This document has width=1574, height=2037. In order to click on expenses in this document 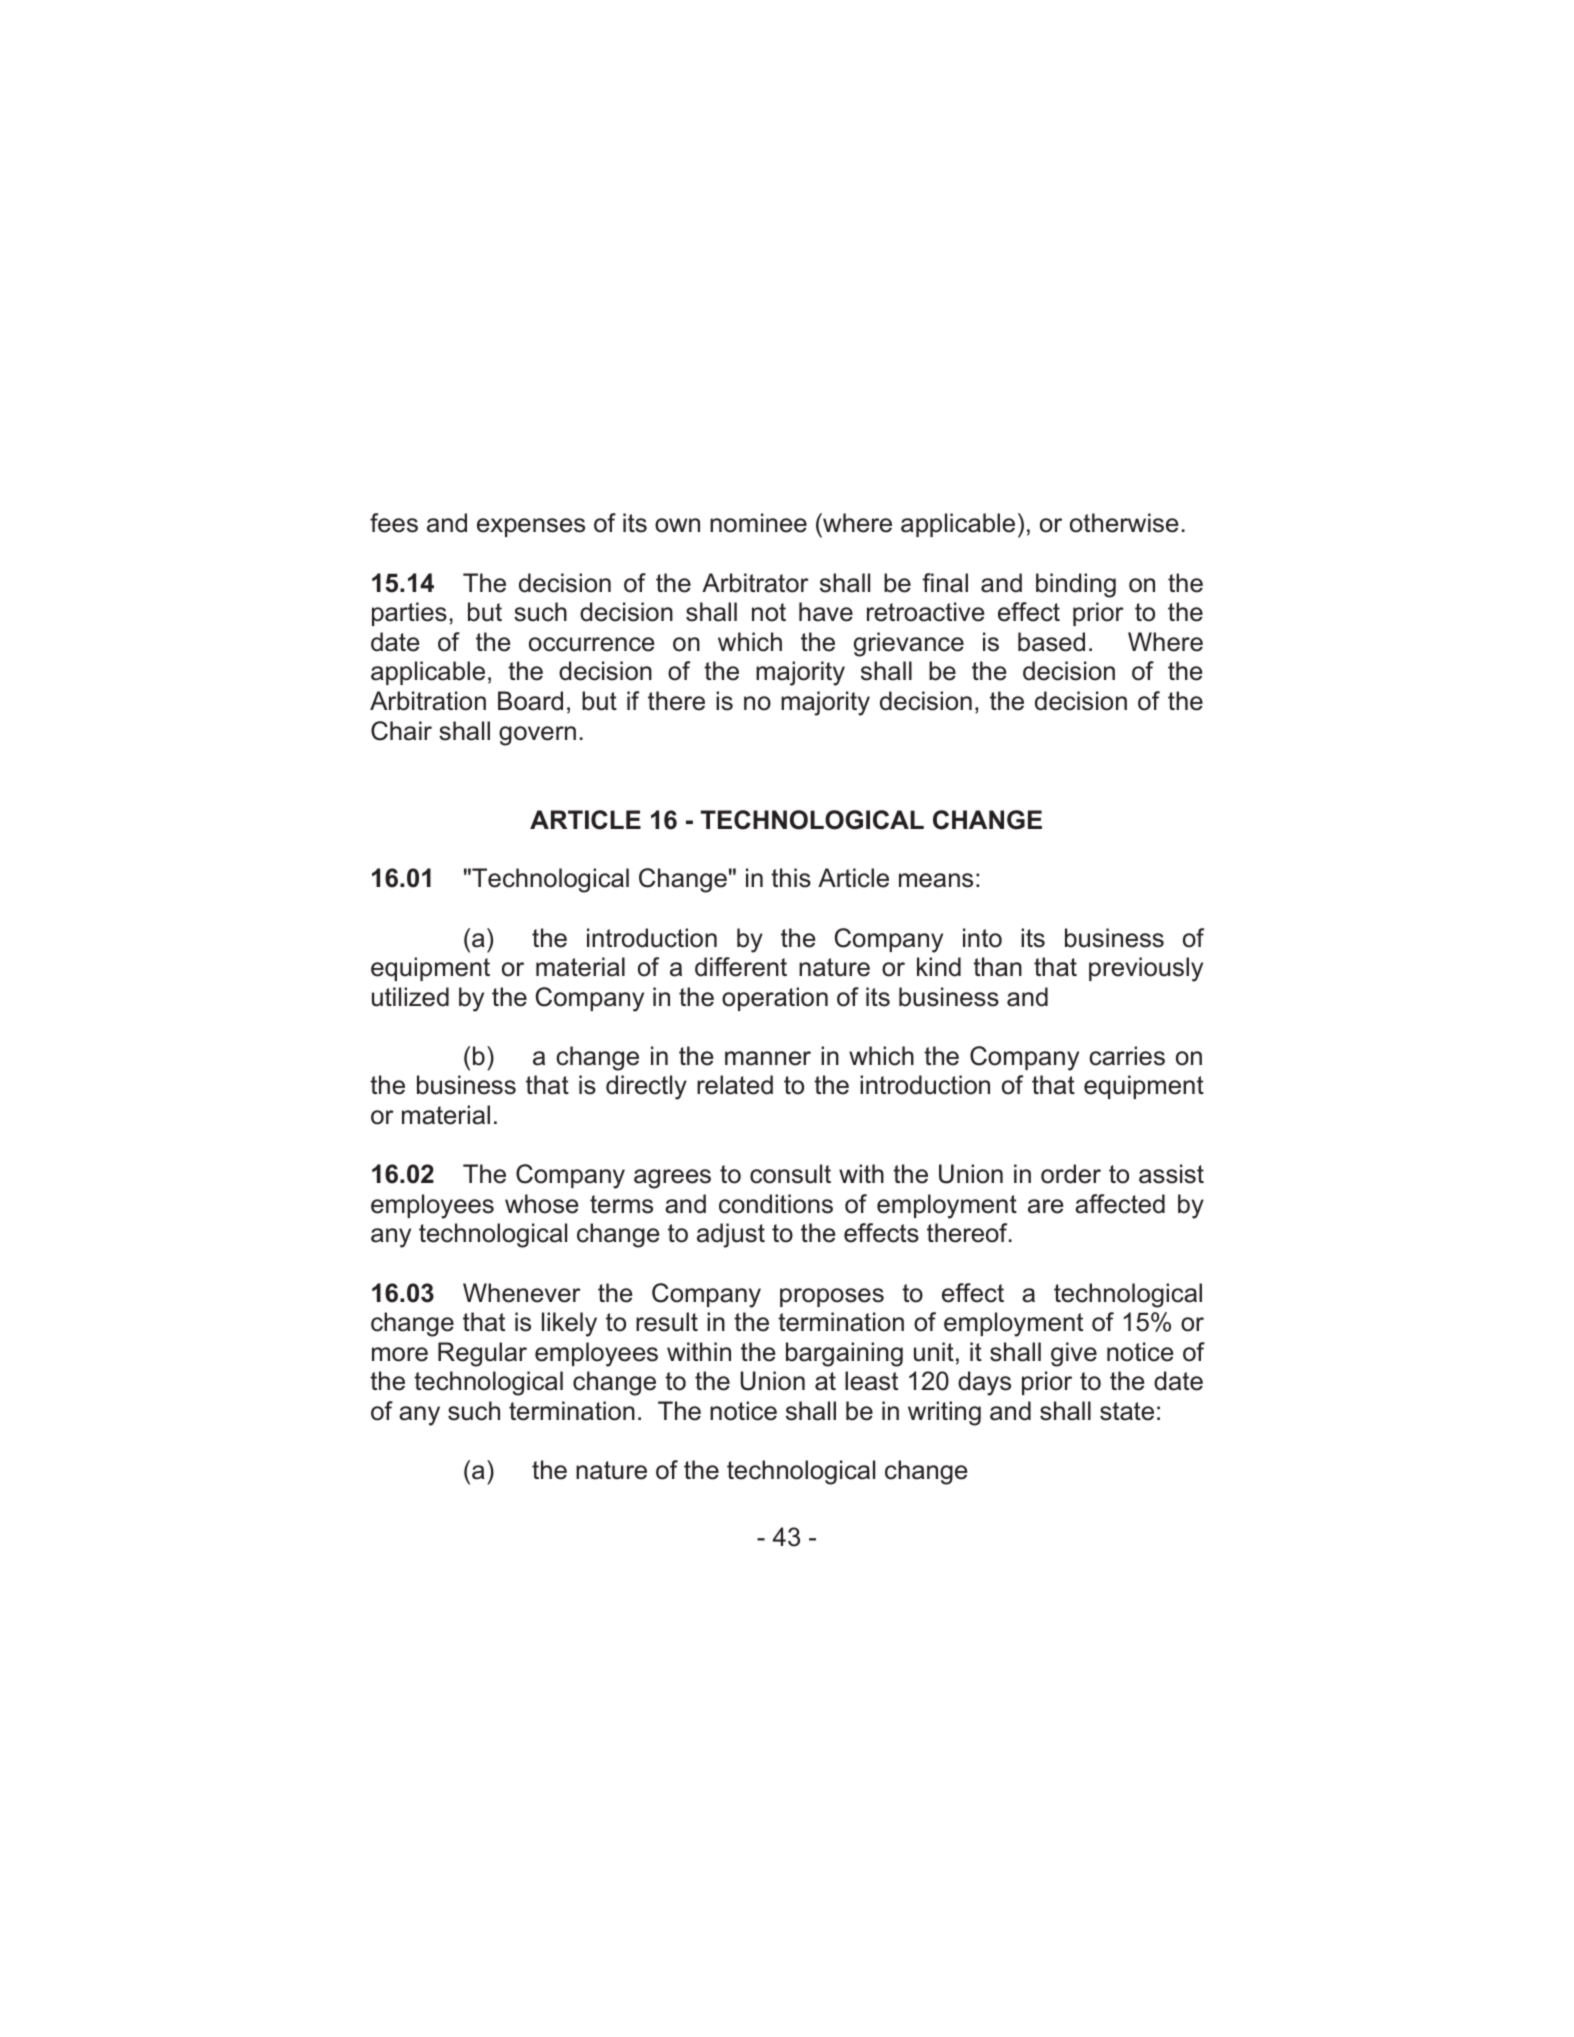, I will do `click(531, 527)`.
